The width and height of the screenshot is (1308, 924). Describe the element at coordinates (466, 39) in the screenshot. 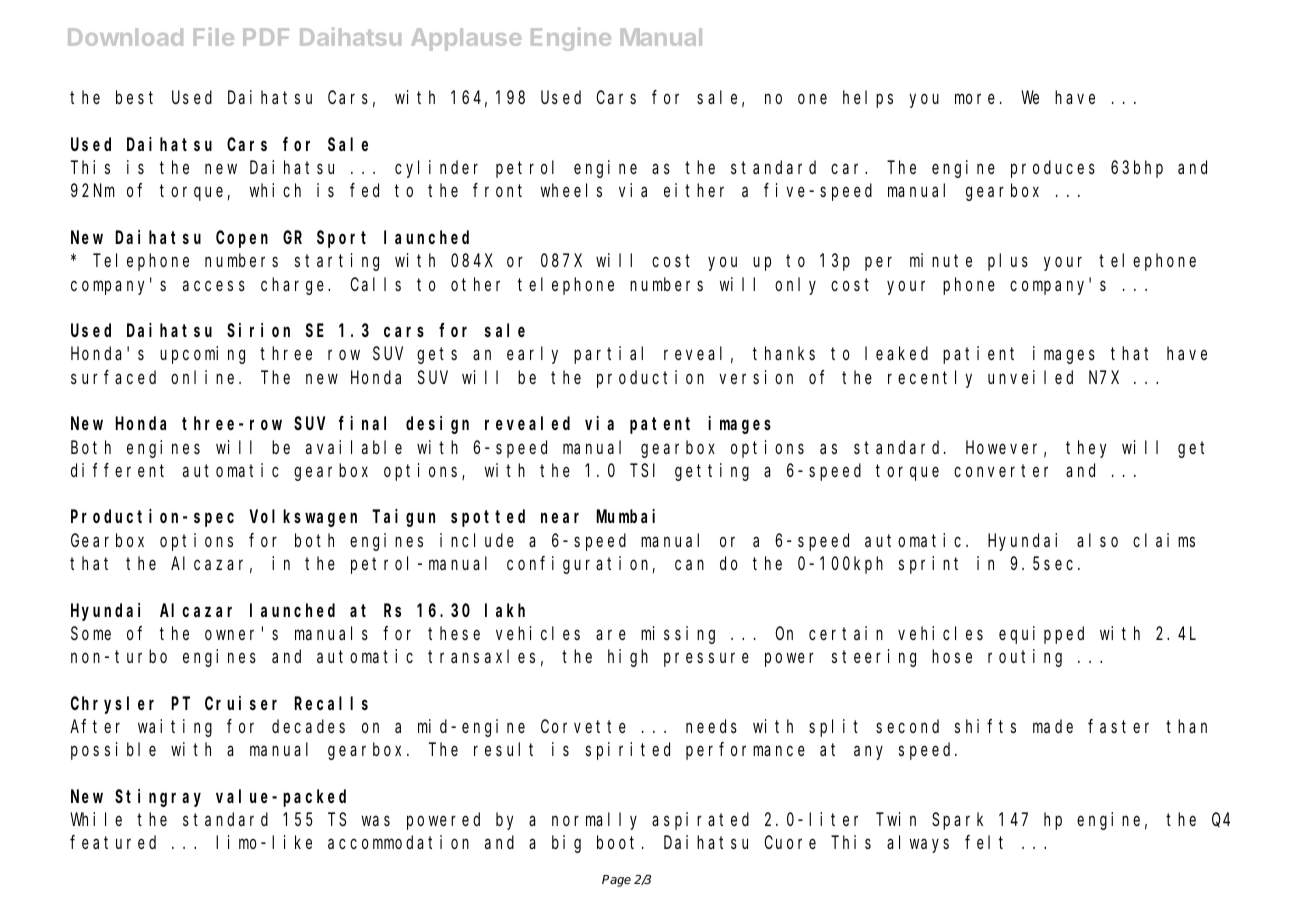

I see `Applause` at that location.
